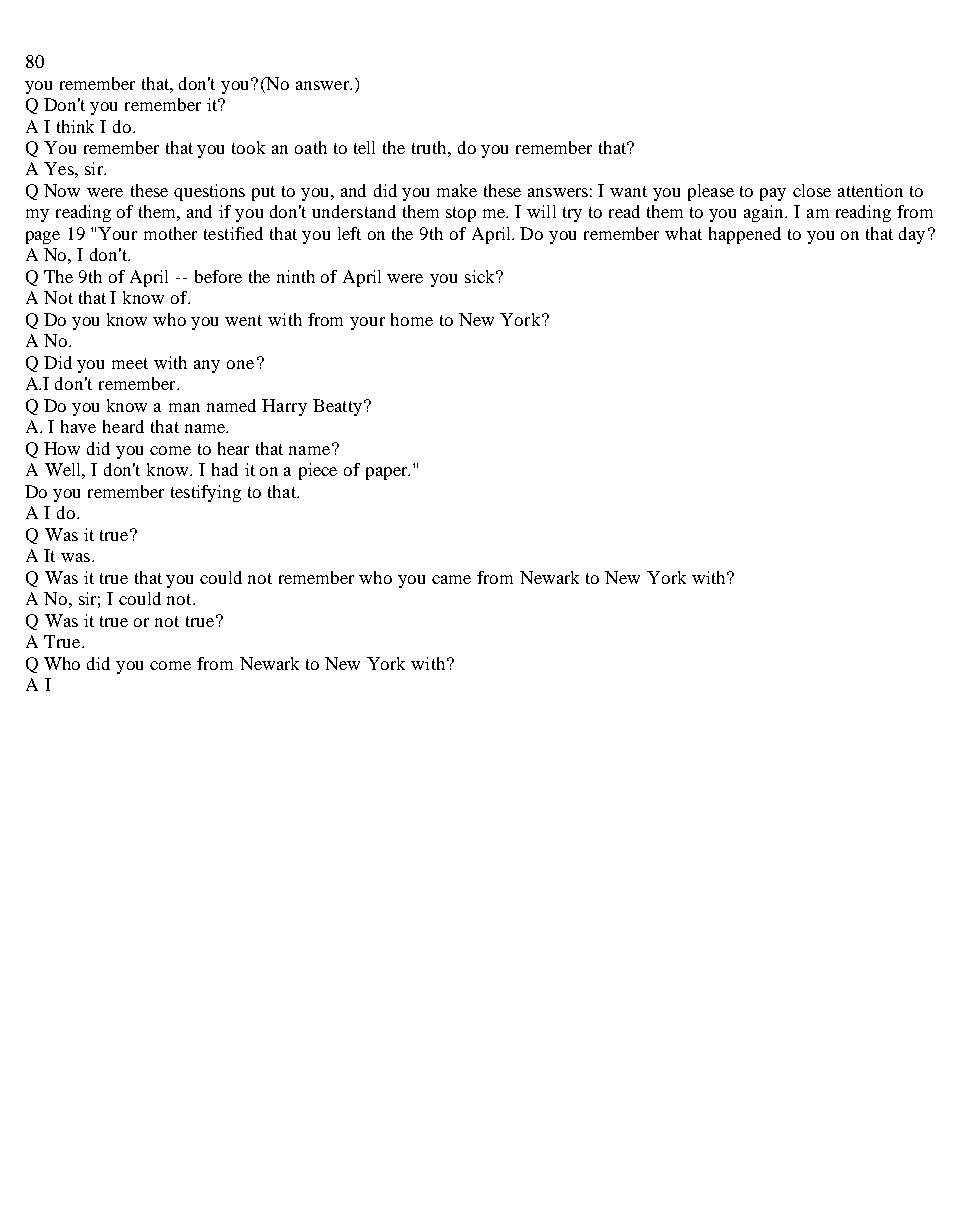  I want to click on piece, so click(318, 471).
